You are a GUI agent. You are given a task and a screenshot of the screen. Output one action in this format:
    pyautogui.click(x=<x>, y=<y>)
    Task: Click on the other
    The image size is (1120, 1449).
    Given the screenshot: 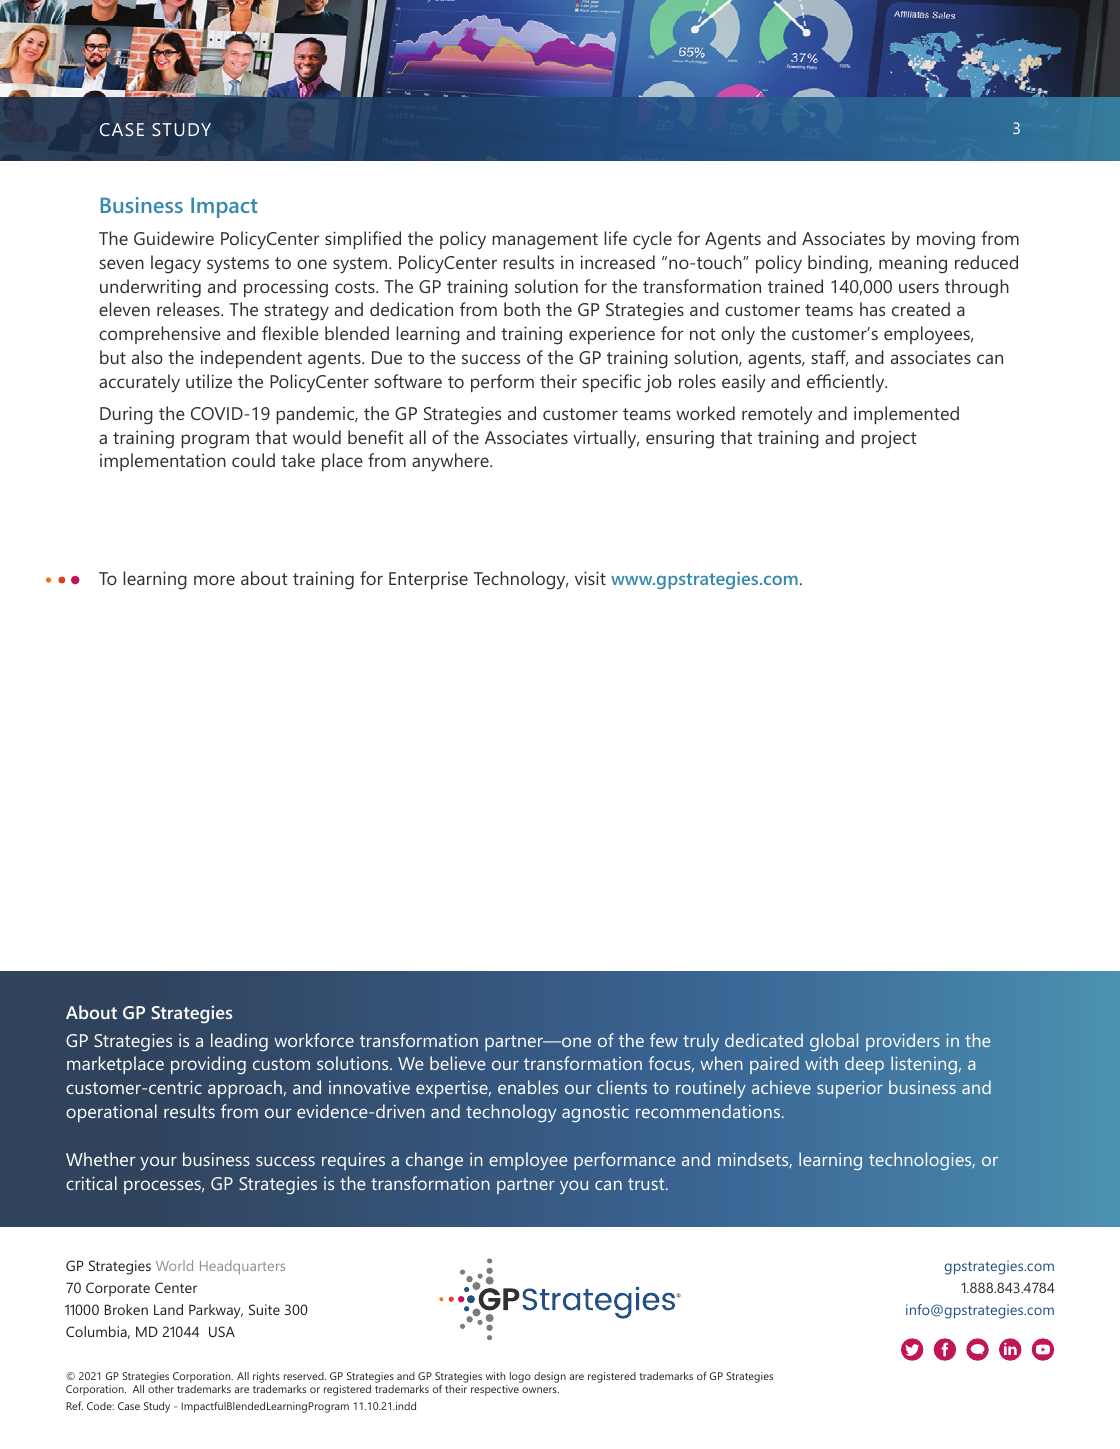 What is the action you would take?
    pyautogui.click(x=161, y=1389)
